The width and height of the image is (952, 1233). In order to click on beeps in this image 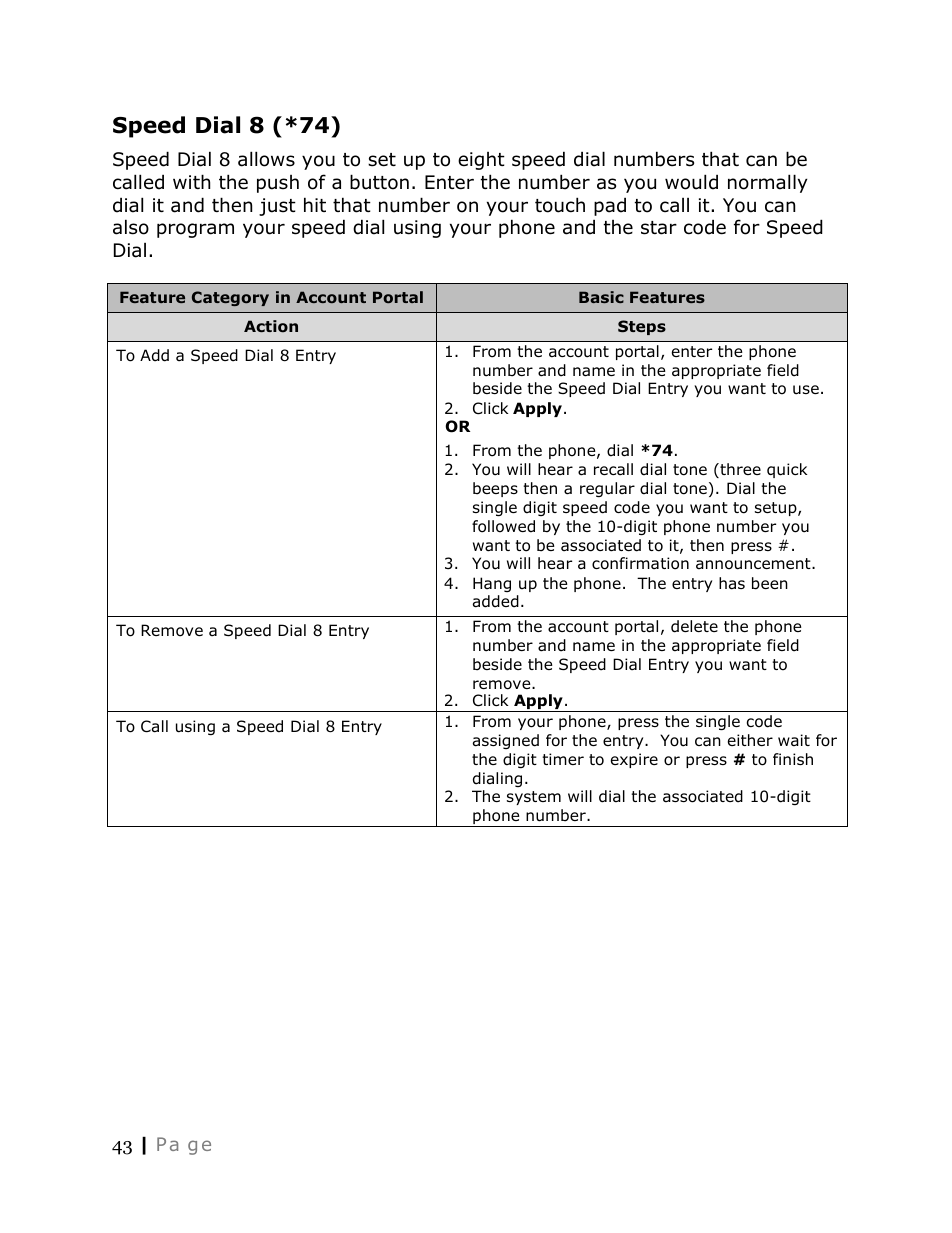, I will do `click(495, 489)`.
